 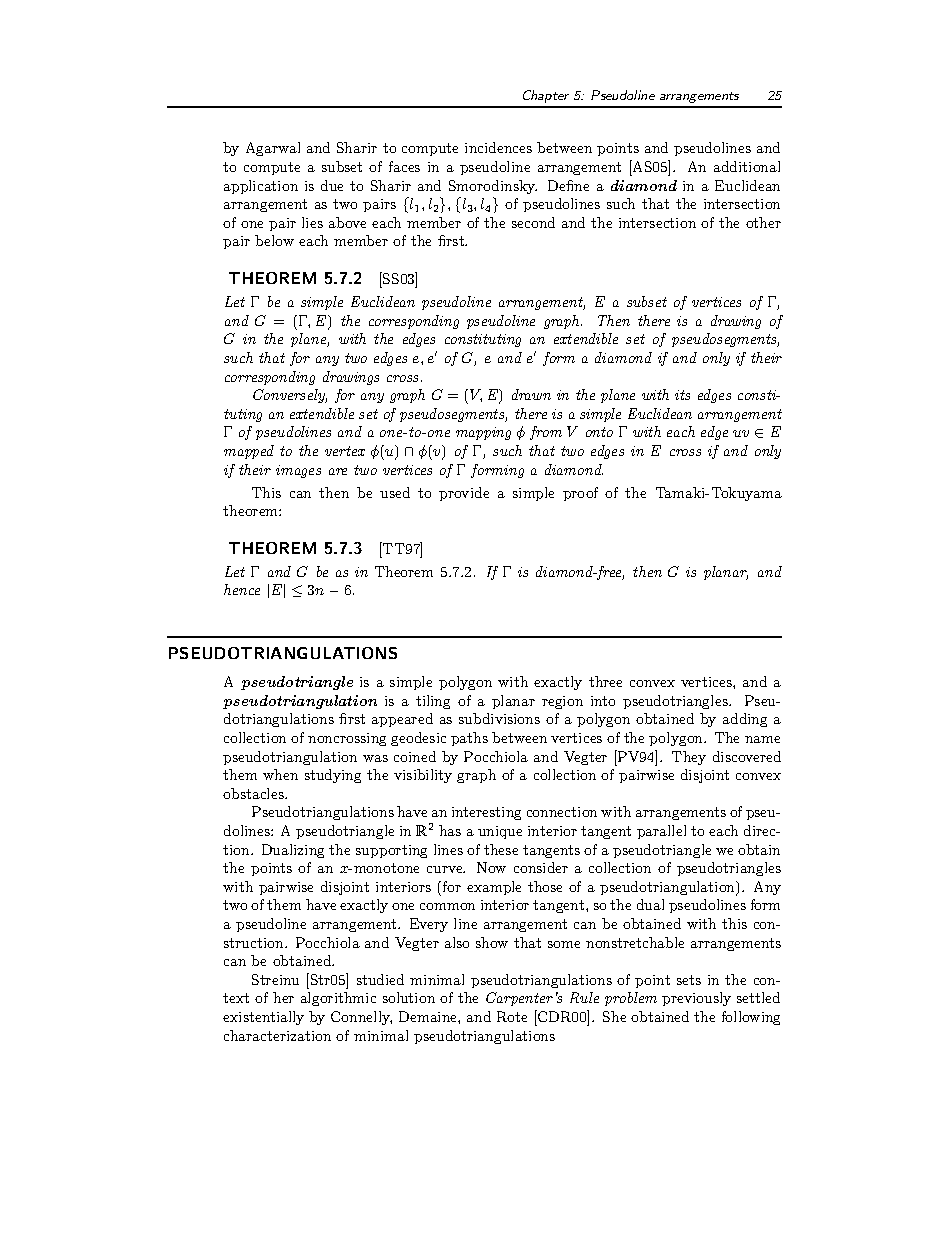 I want to click on Rote, so click(x=512, y=1016).
